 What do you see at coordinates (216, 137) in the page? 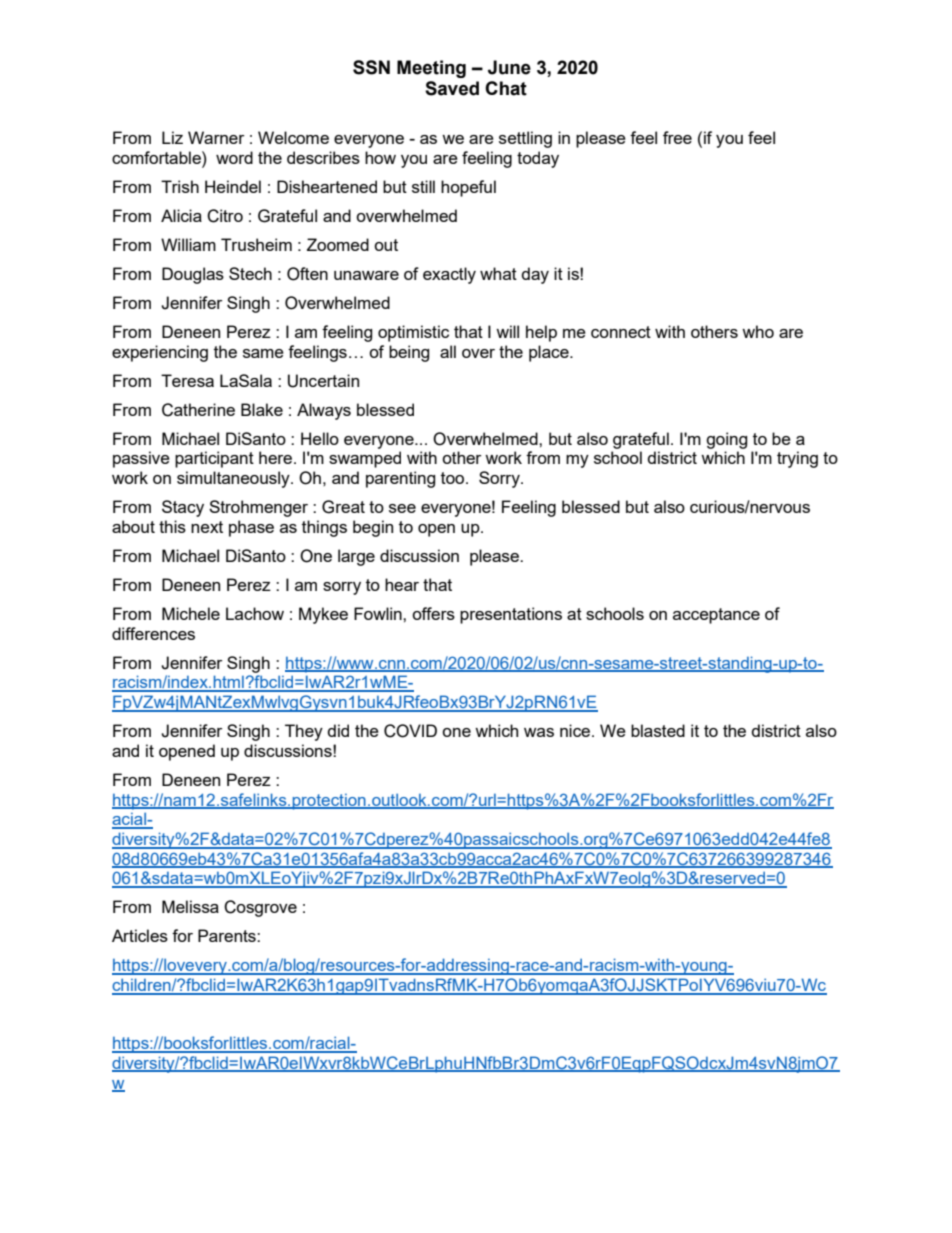
I see `Warner` at bounding box center [216, 137].
